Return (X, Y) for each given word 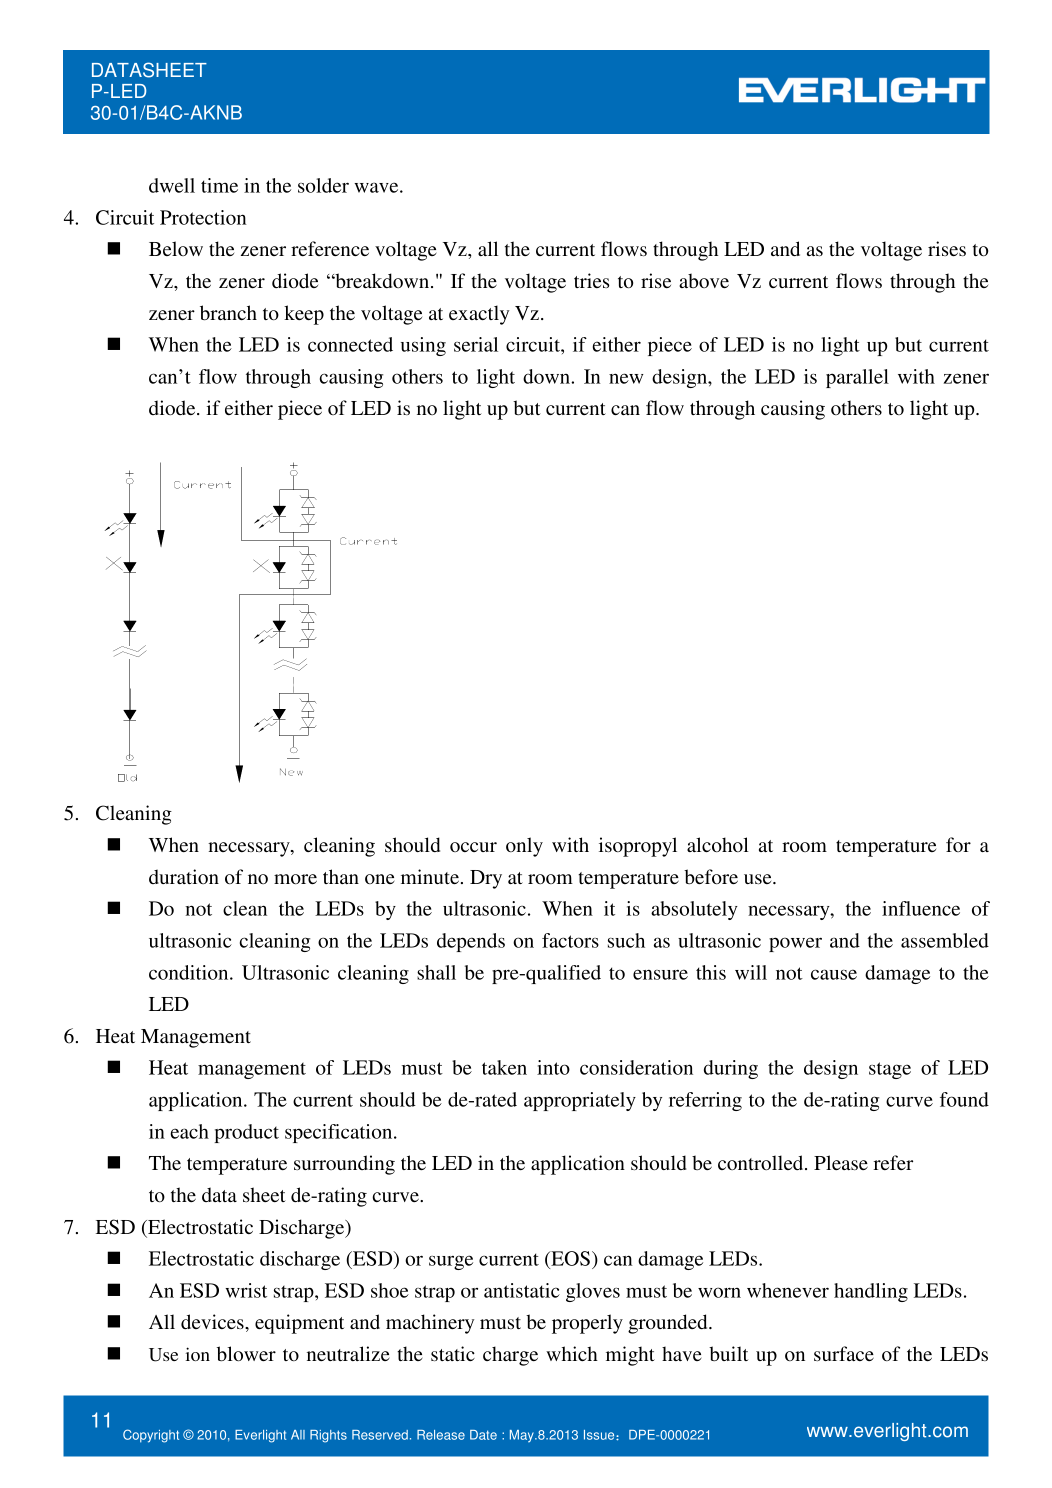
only (524, 847)
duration (184, 876)
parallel (857, 378)
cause (834, 974)
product (246, 1133)
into (553, 1067)
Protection (203, 217)
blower (246, 1353)
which (572, 1353)
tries (592, 280)
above (704, 280)
